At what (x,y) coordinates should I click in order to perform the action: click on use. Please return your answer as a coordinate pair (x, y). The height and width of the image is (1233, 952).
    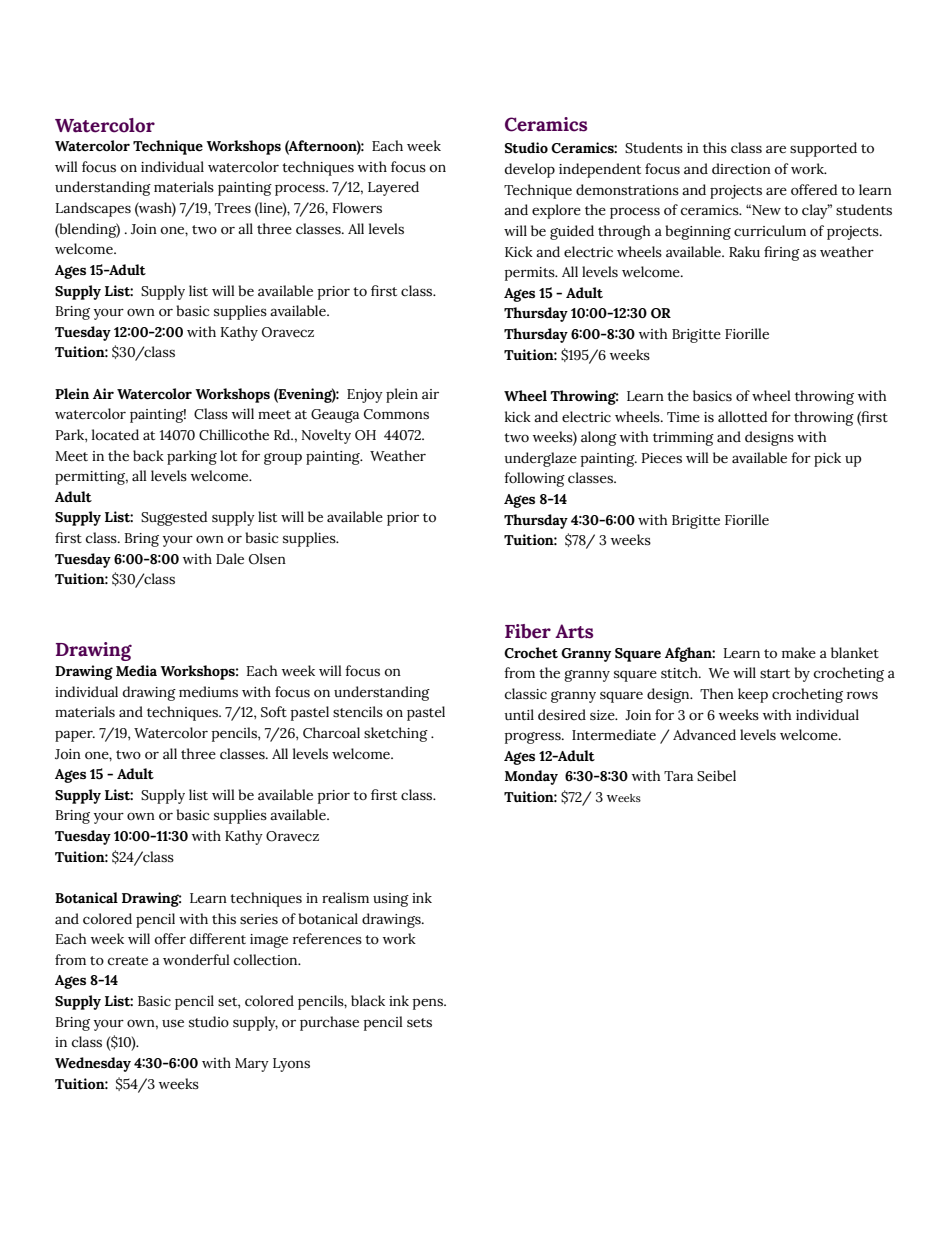
    Looking at the image, I should click on (173, 1023).
